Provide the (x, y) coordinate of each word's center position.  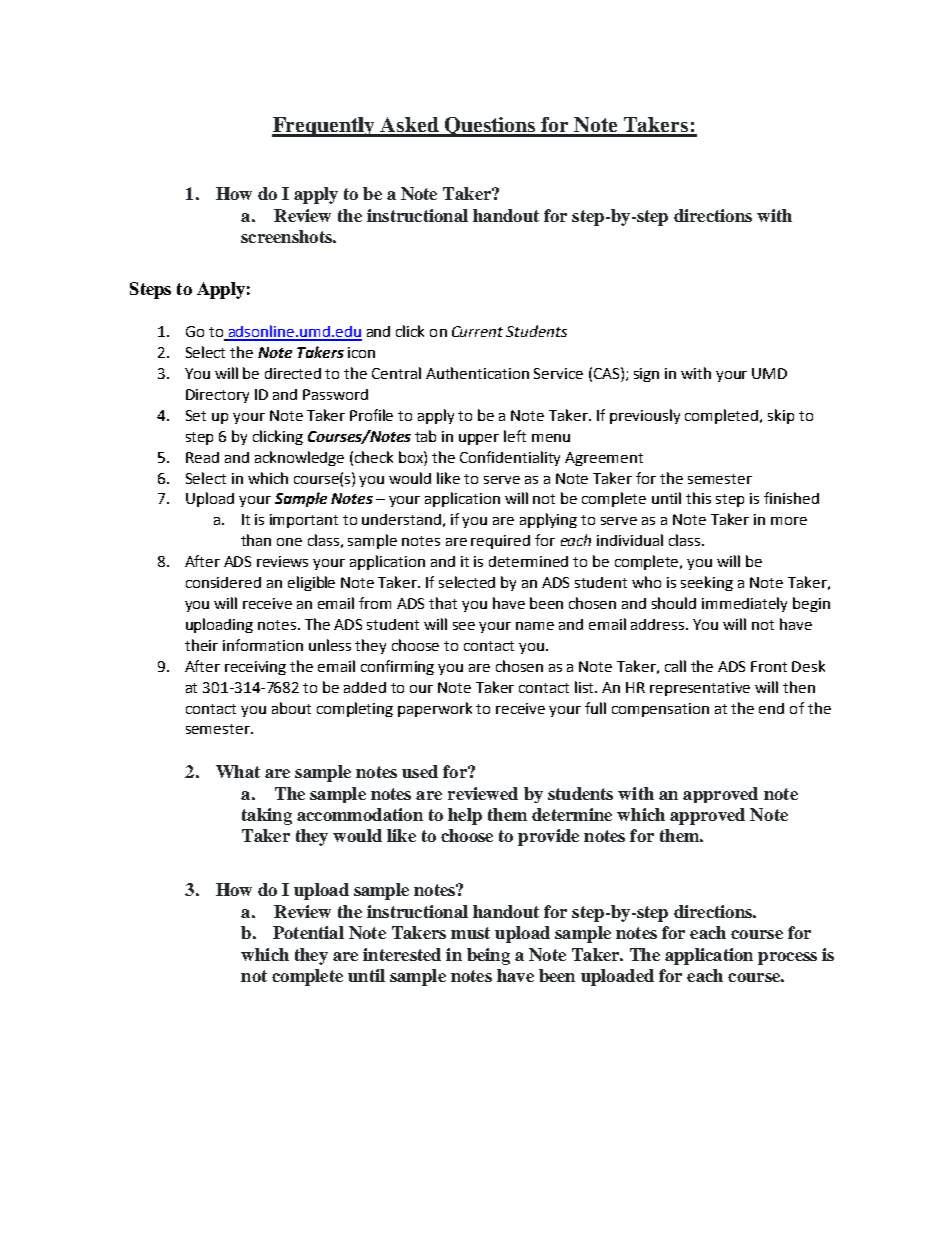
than (256, 540)
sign (646, 375)
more (789, 521)
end (771, 708)
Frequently (325, 127)
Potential (308, 932)
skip (781, 416)
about (291, 708)
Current (477, 331)
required (500, 542)
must (470, 933)
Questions (490, 127)
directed (293, 373)
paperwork (435, 709)
